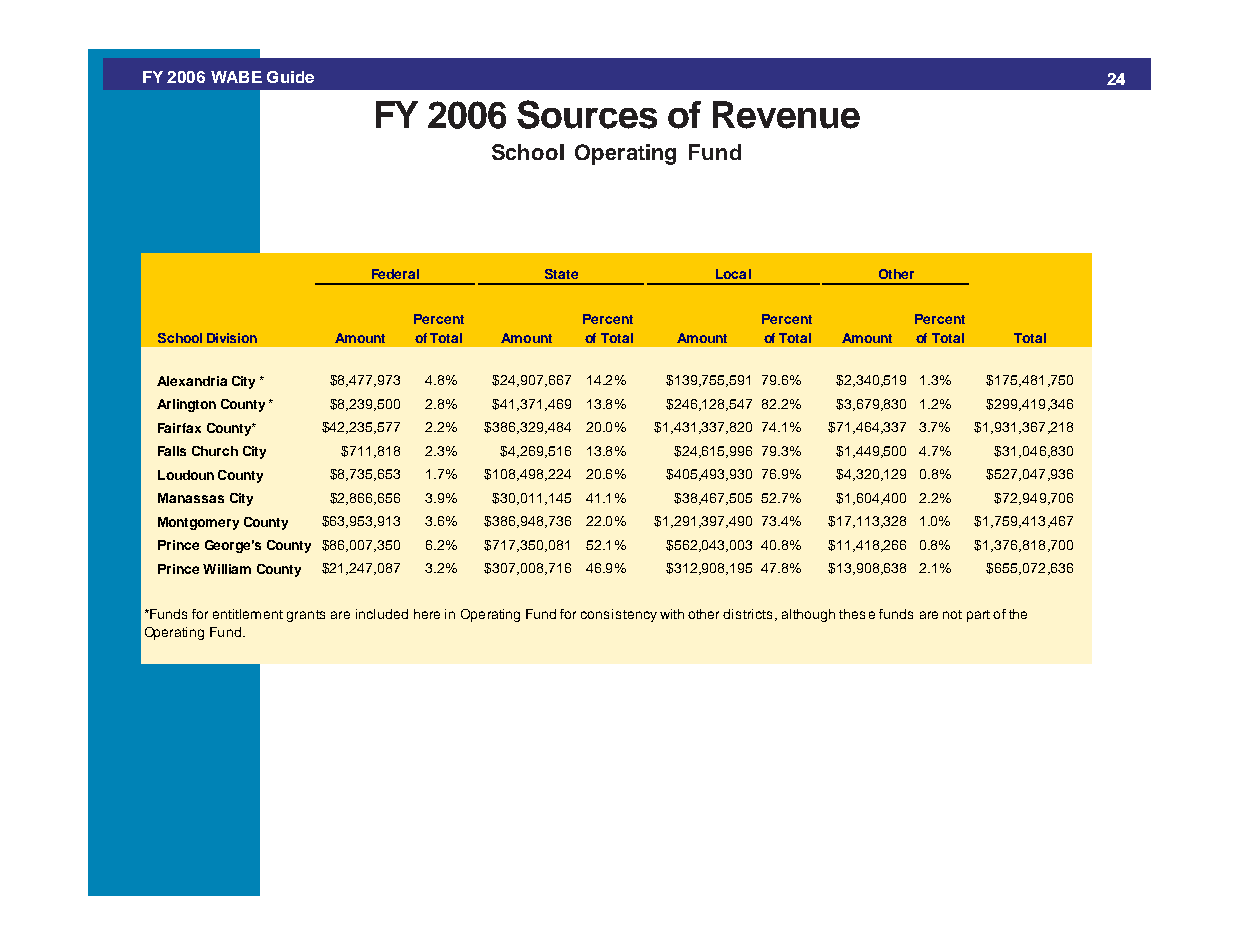 The width and height of the screenshot is (1233, 952). I want to click on Division, so click(232, 338).
